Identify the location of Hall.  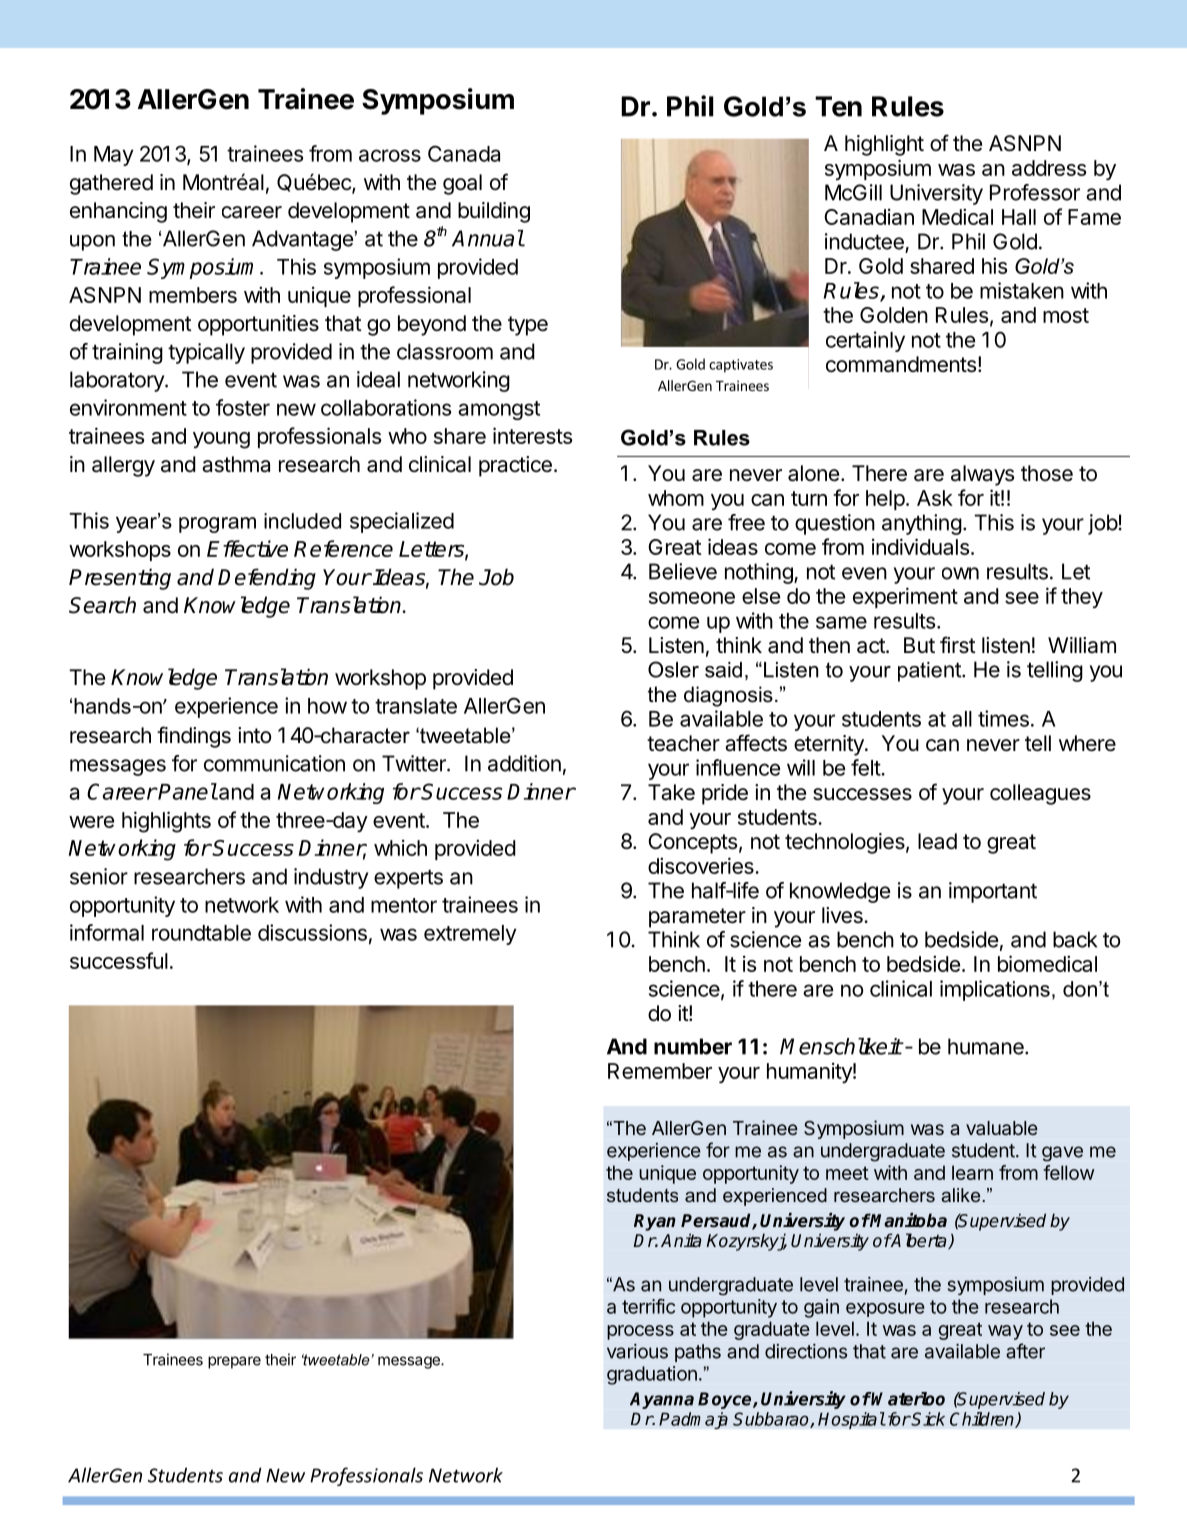
(1019, 217).
